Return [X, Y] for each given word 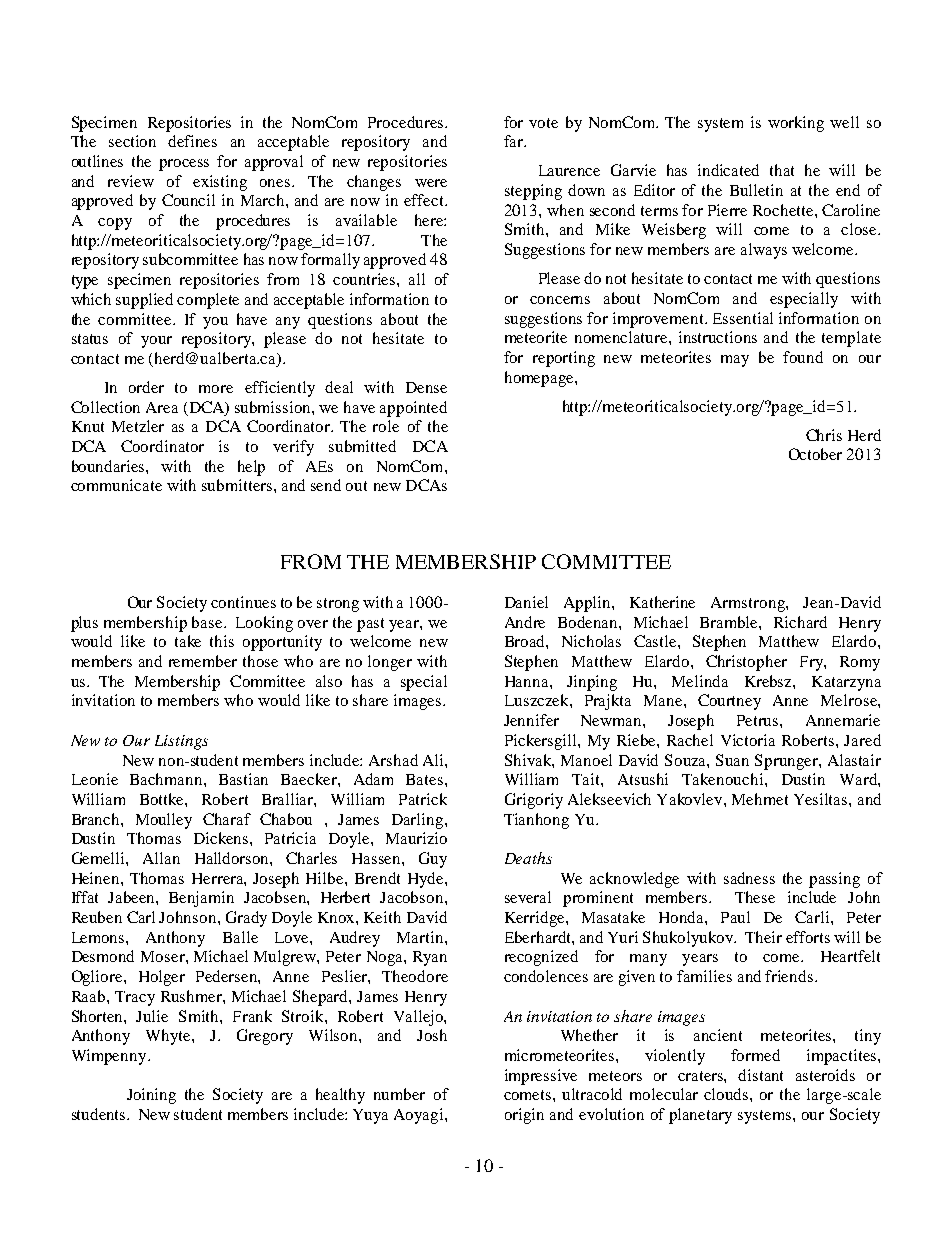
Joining [151, 1096]
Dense [426, 387]
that [782, 170]
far [515, 141]
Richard [800, 622]
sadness [749, 878]
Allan [161, 858]
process [184, 165]
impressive [541, 1077]
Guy [433, 860]
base [208, 622]
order [146, 387]
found [803, 357]
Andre [525, 622]
